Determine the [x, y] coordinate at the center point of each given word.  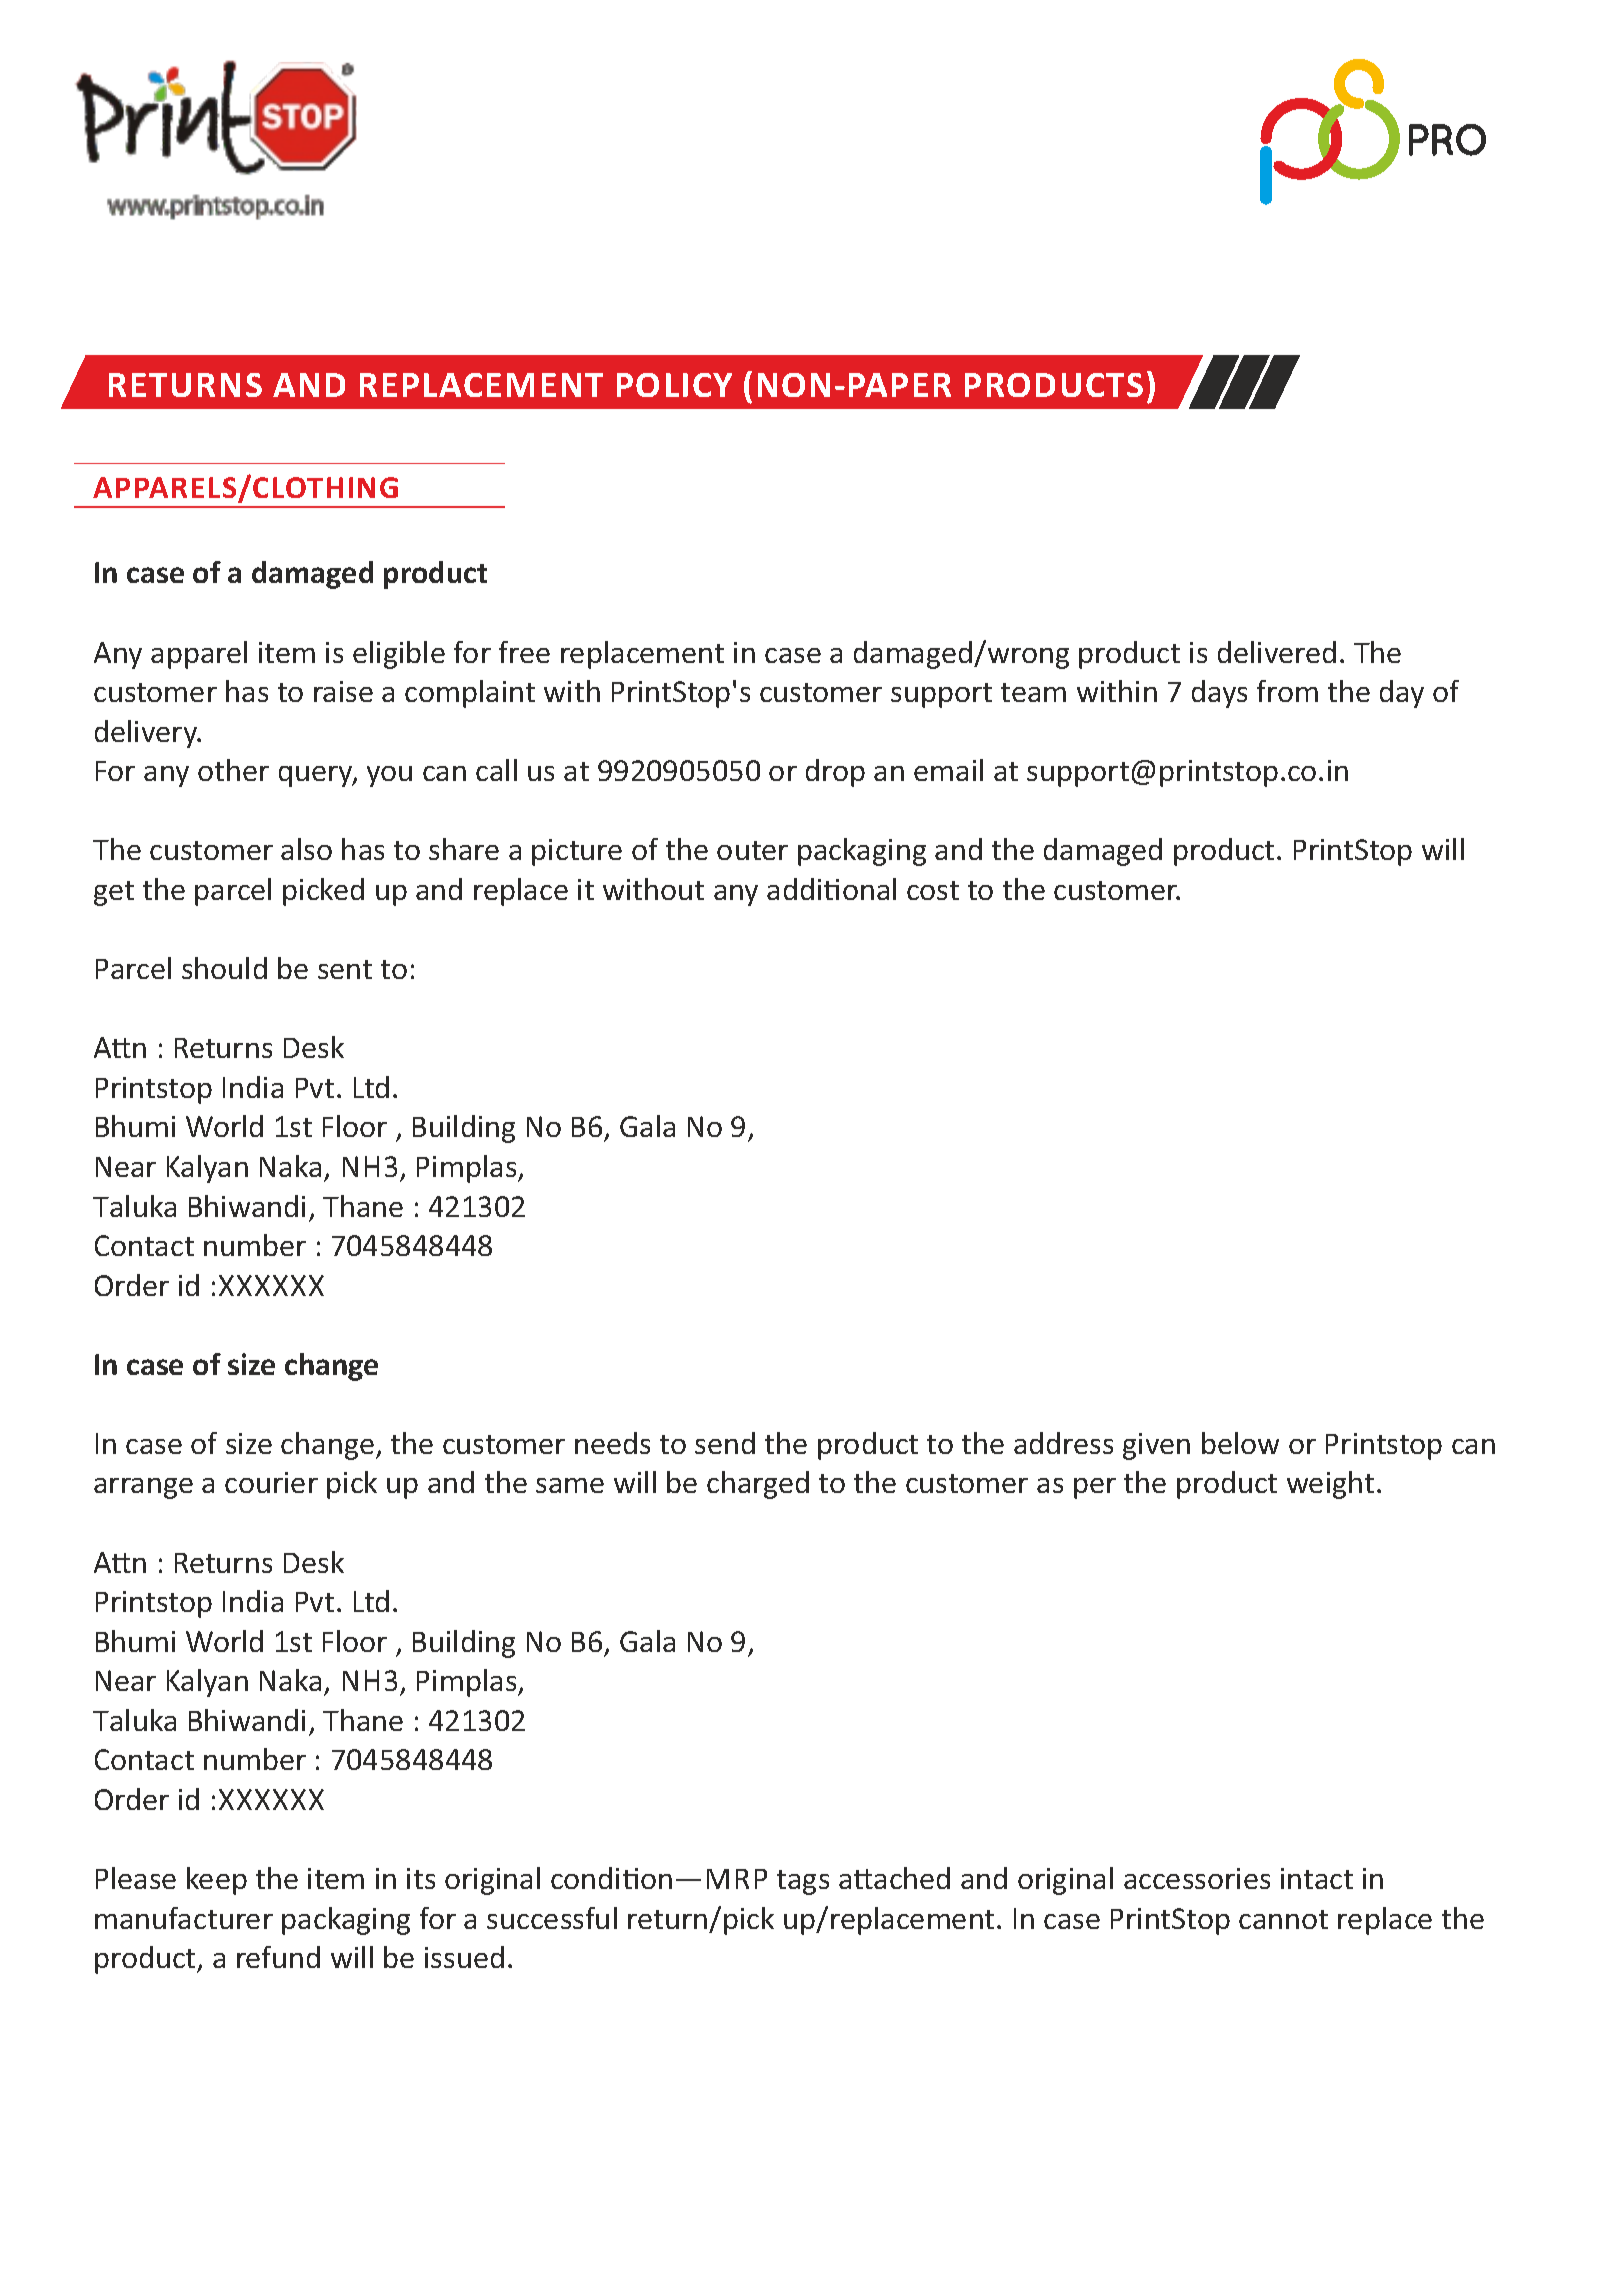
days [1219, 694]
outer [752, 850]
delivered [1277, 652]
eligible [399, 655]
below [1240, 1443]
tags [803, 1882]
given [1156, 1446]
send [725, 1443]
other [233, 770]
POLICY [674, 385]
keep [217, 1881]
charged [758, 1485]
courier [271, 1482]
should [224, 968]
